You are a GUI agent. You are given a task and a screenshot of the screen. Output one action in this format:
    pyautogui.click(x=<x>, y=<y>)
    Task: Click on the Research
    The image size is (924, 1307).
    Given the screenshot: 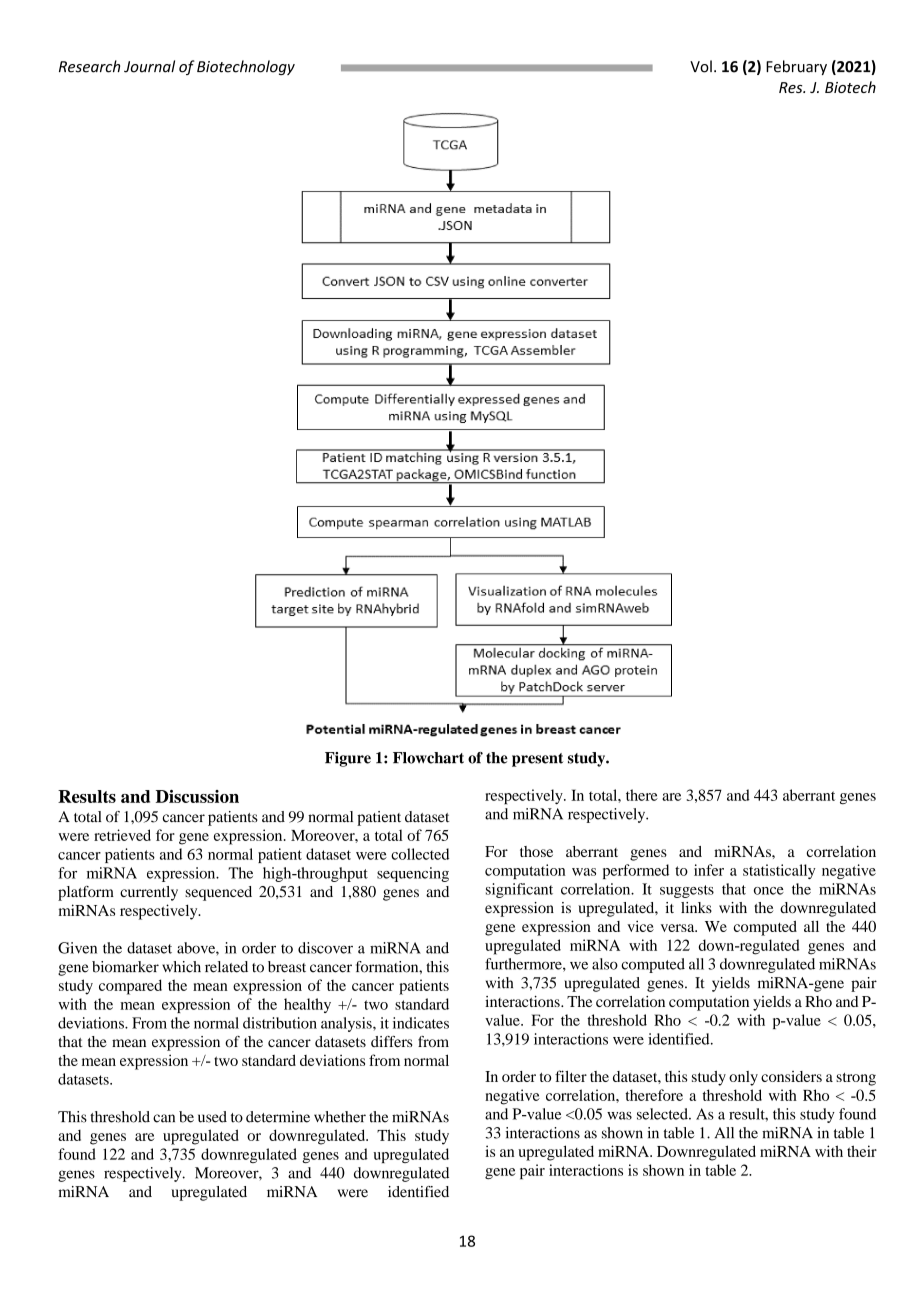 What is the action you would take?
    pyautogui.click(x=89, y=66)
